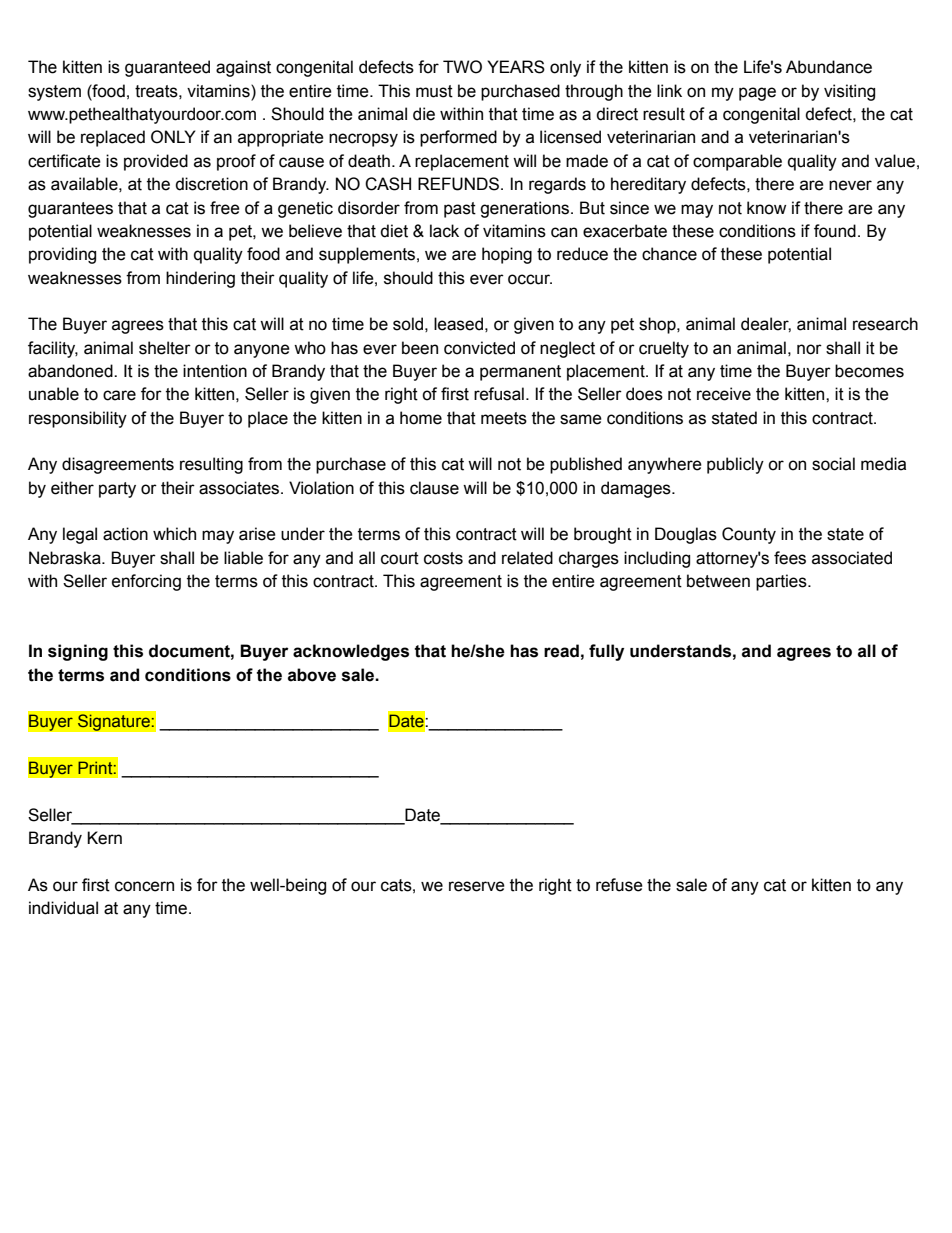  What do you see at coordinates (479, 348) in the image?
I see `convicted` at bounding box center [479, 348].
